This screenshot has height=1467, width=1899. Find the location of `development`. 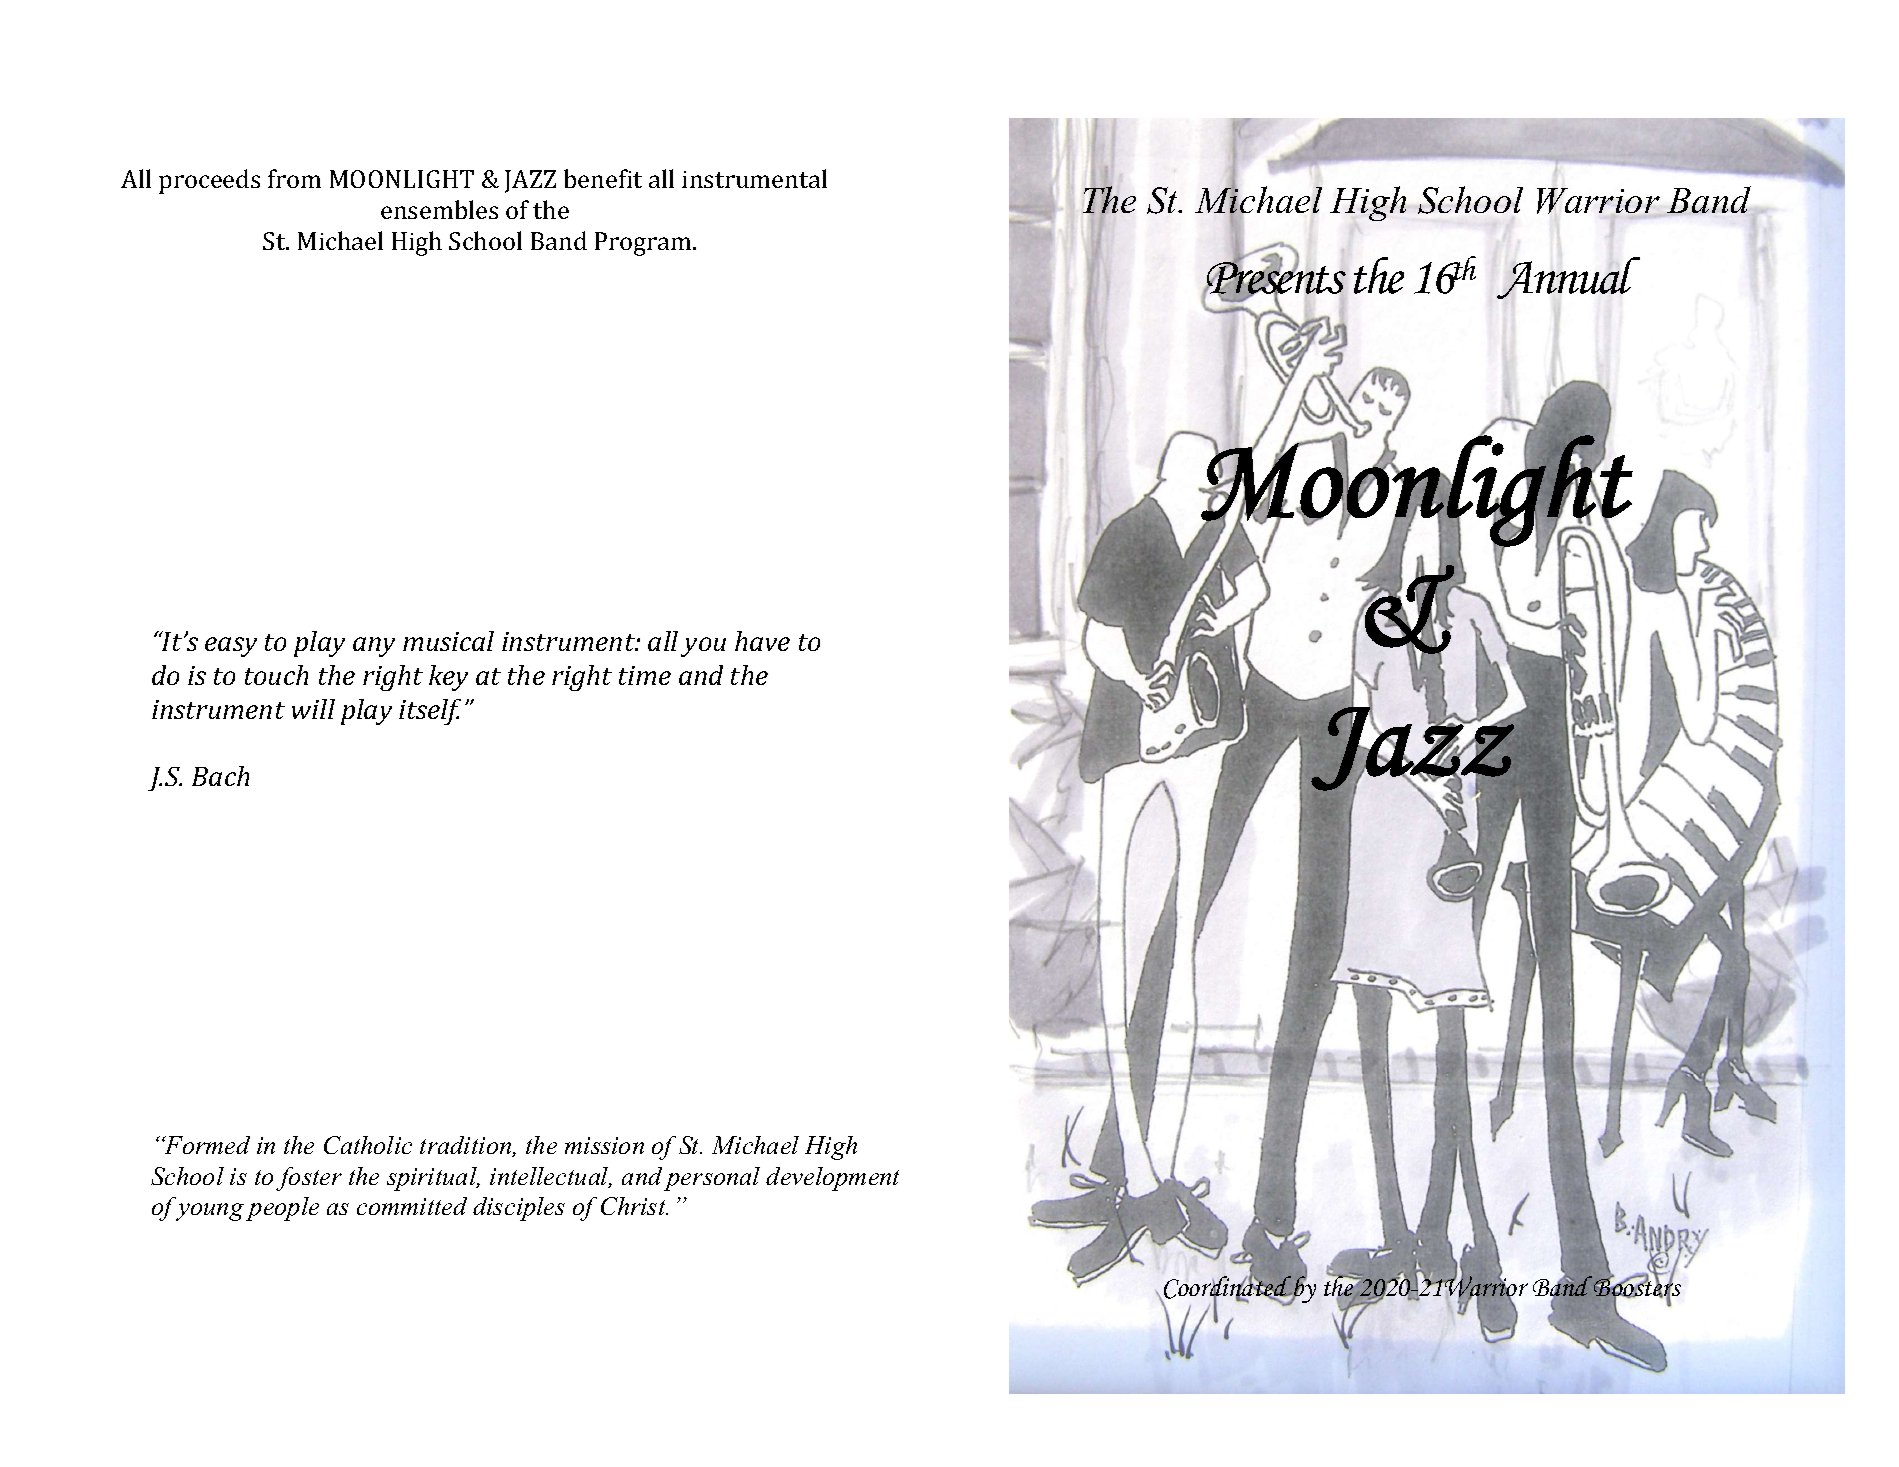

development is located at coordinates (832, 1179).
